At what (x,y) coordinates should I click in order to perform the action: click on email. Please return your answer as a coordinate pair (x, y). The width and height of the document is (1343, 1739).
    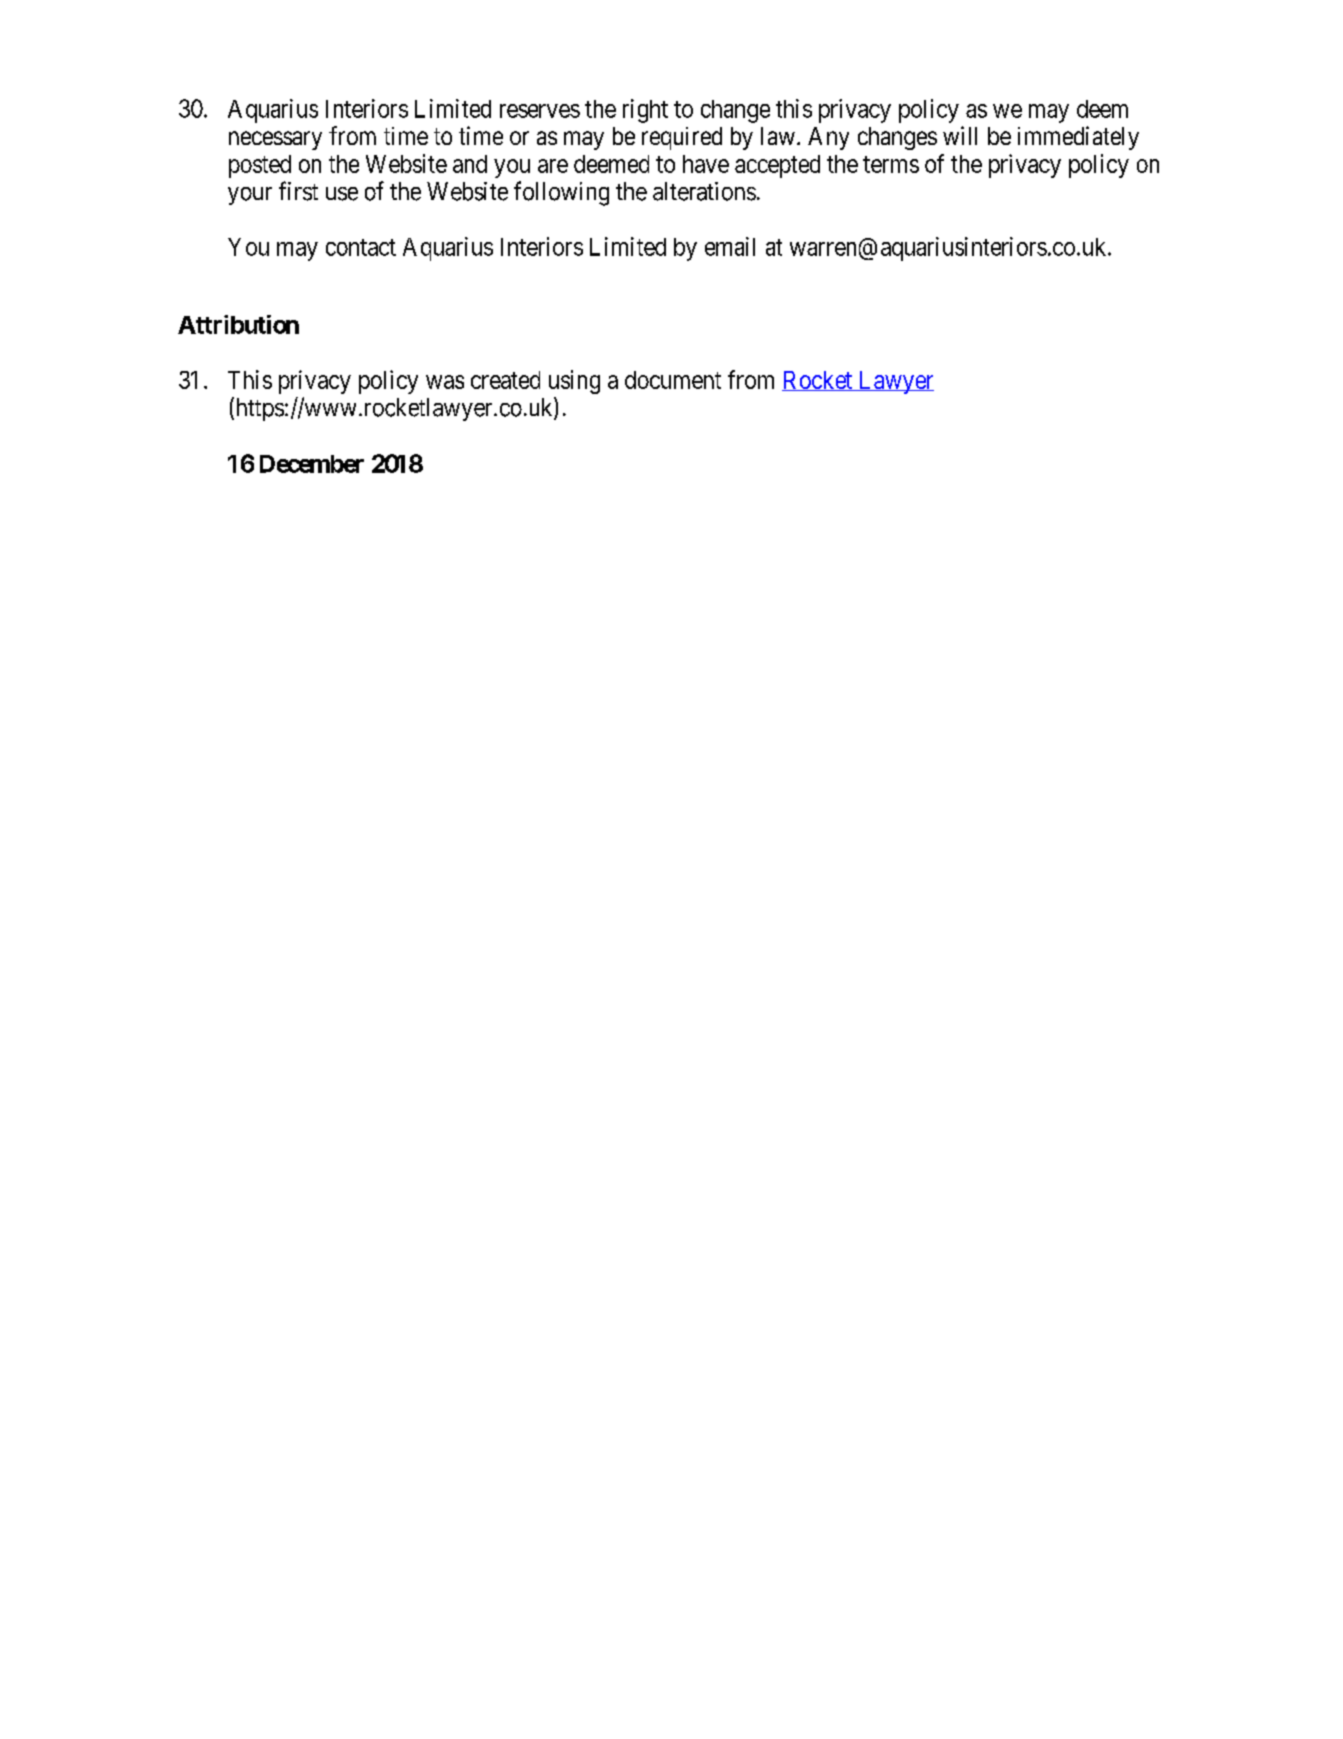
    Looking at the image, I should click on (730, 246).
